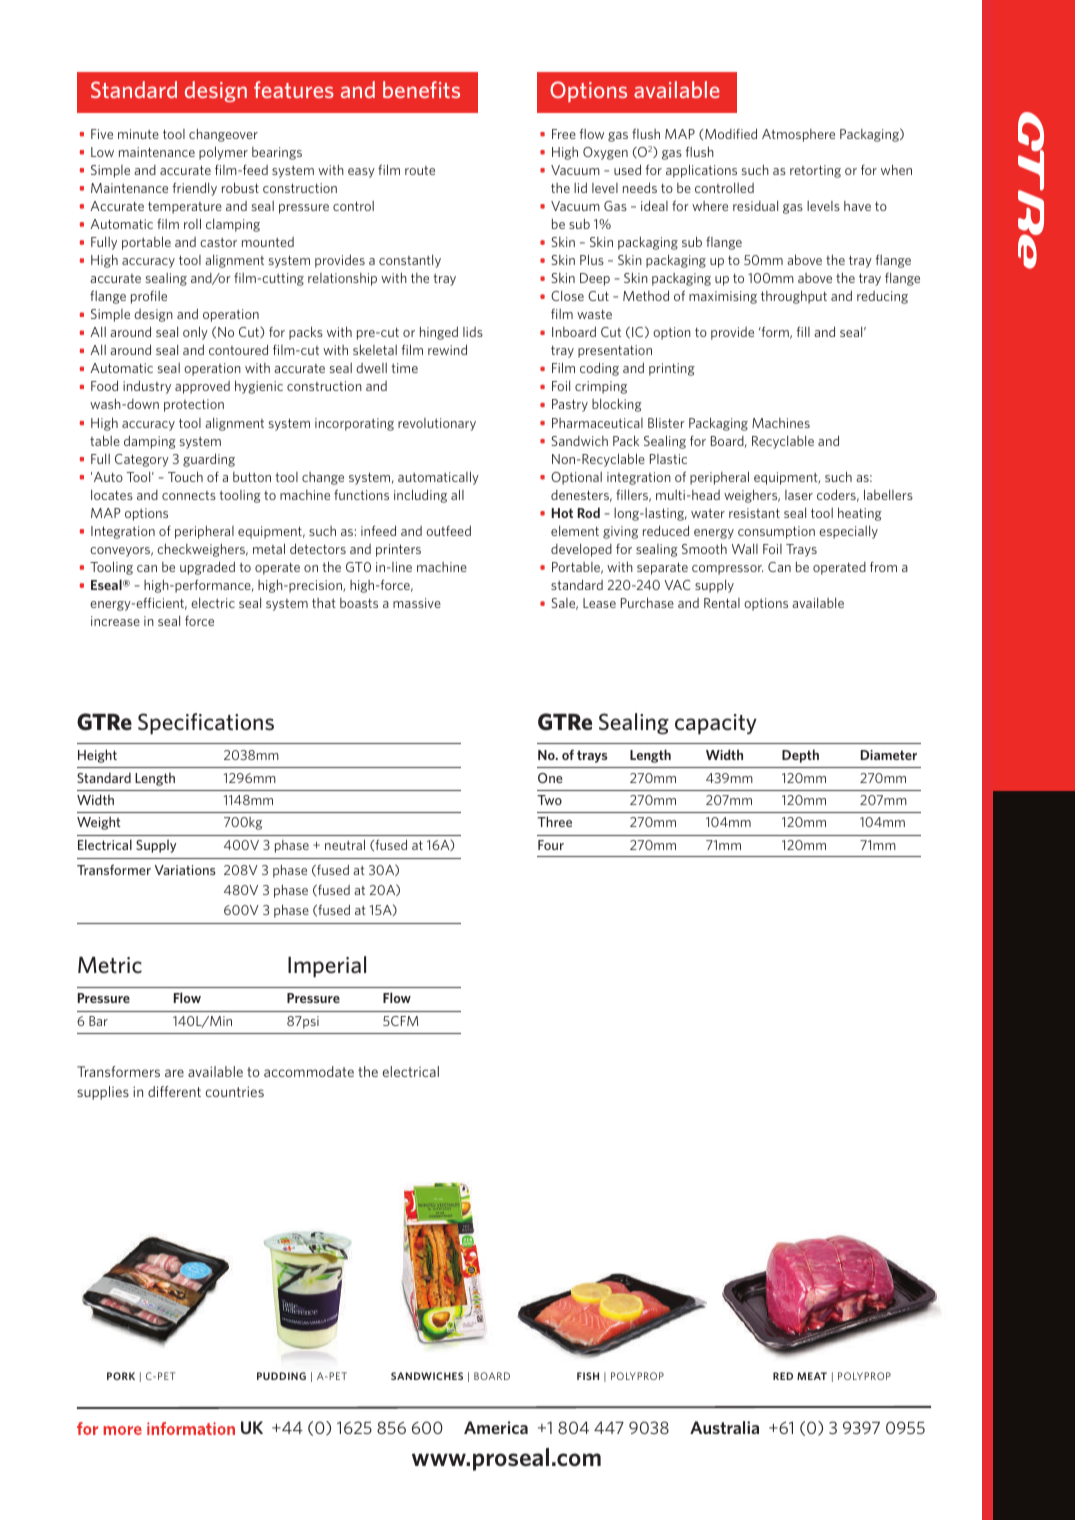 The height and width of the screenshot is (1520, 1075). Describe the element at coordinates (121, 1376) in the screenshot. I see `PORK` at that location.
